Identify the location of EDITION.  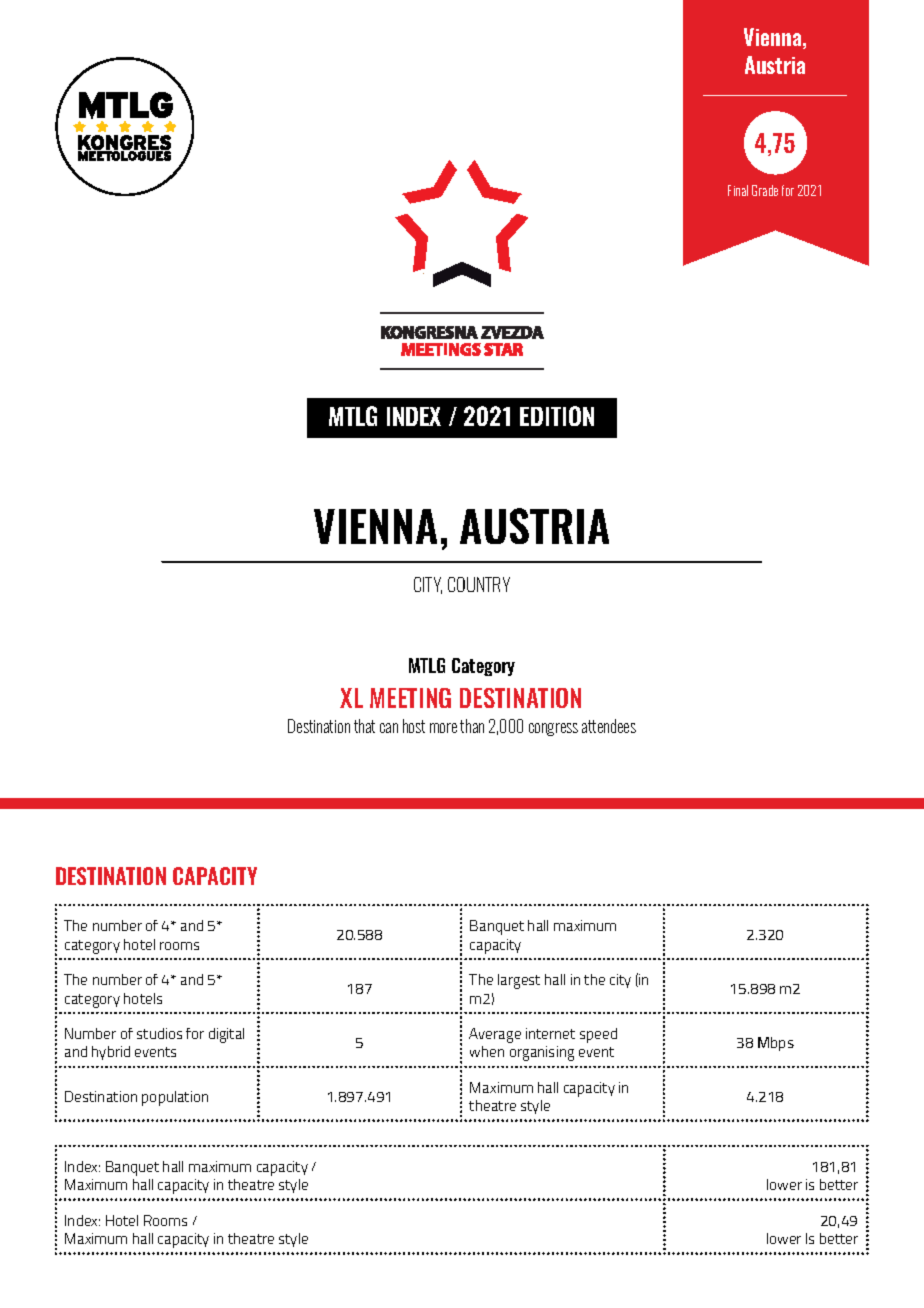
(557, 416).
